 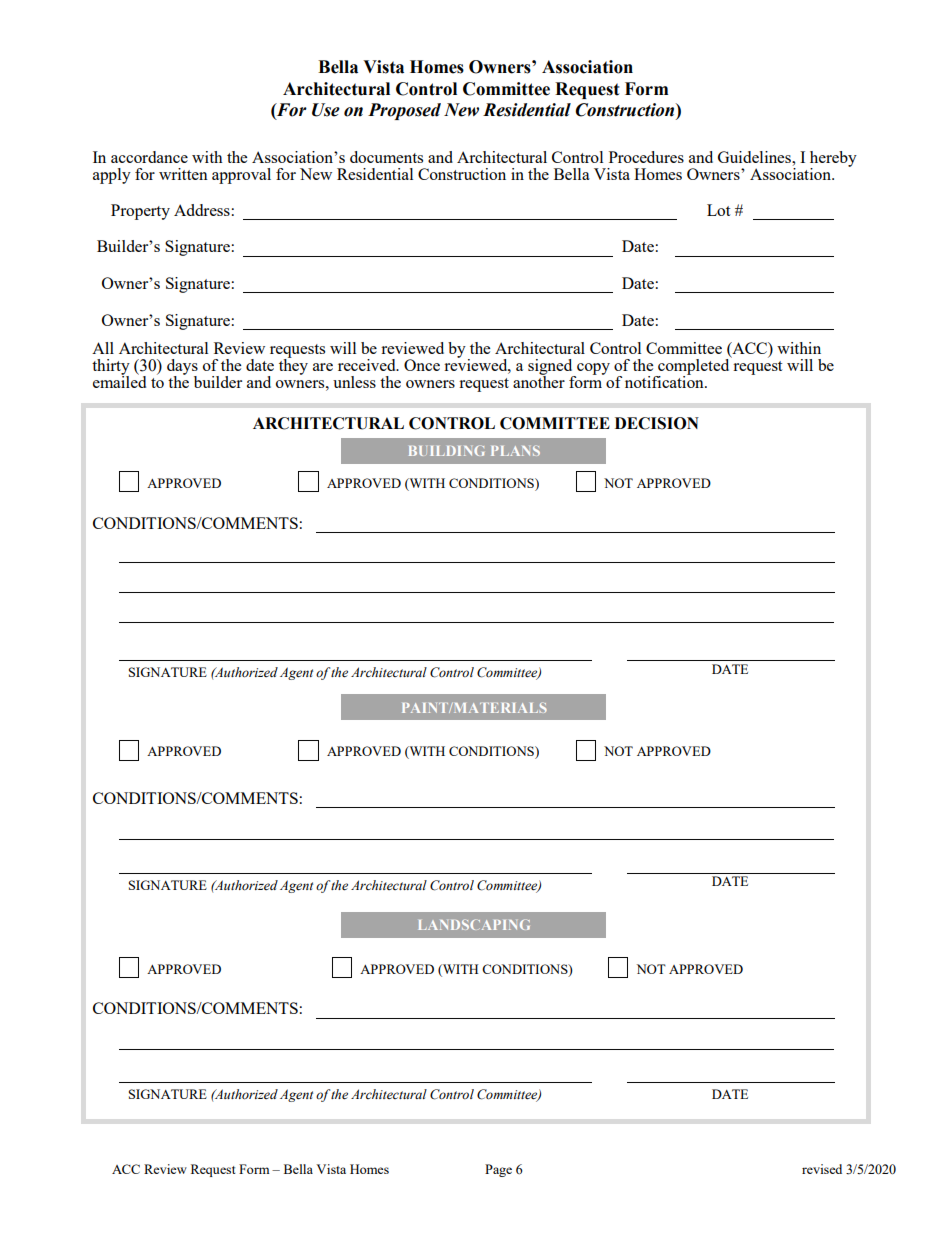 I want to click on written, so click(x=183, y=174).
